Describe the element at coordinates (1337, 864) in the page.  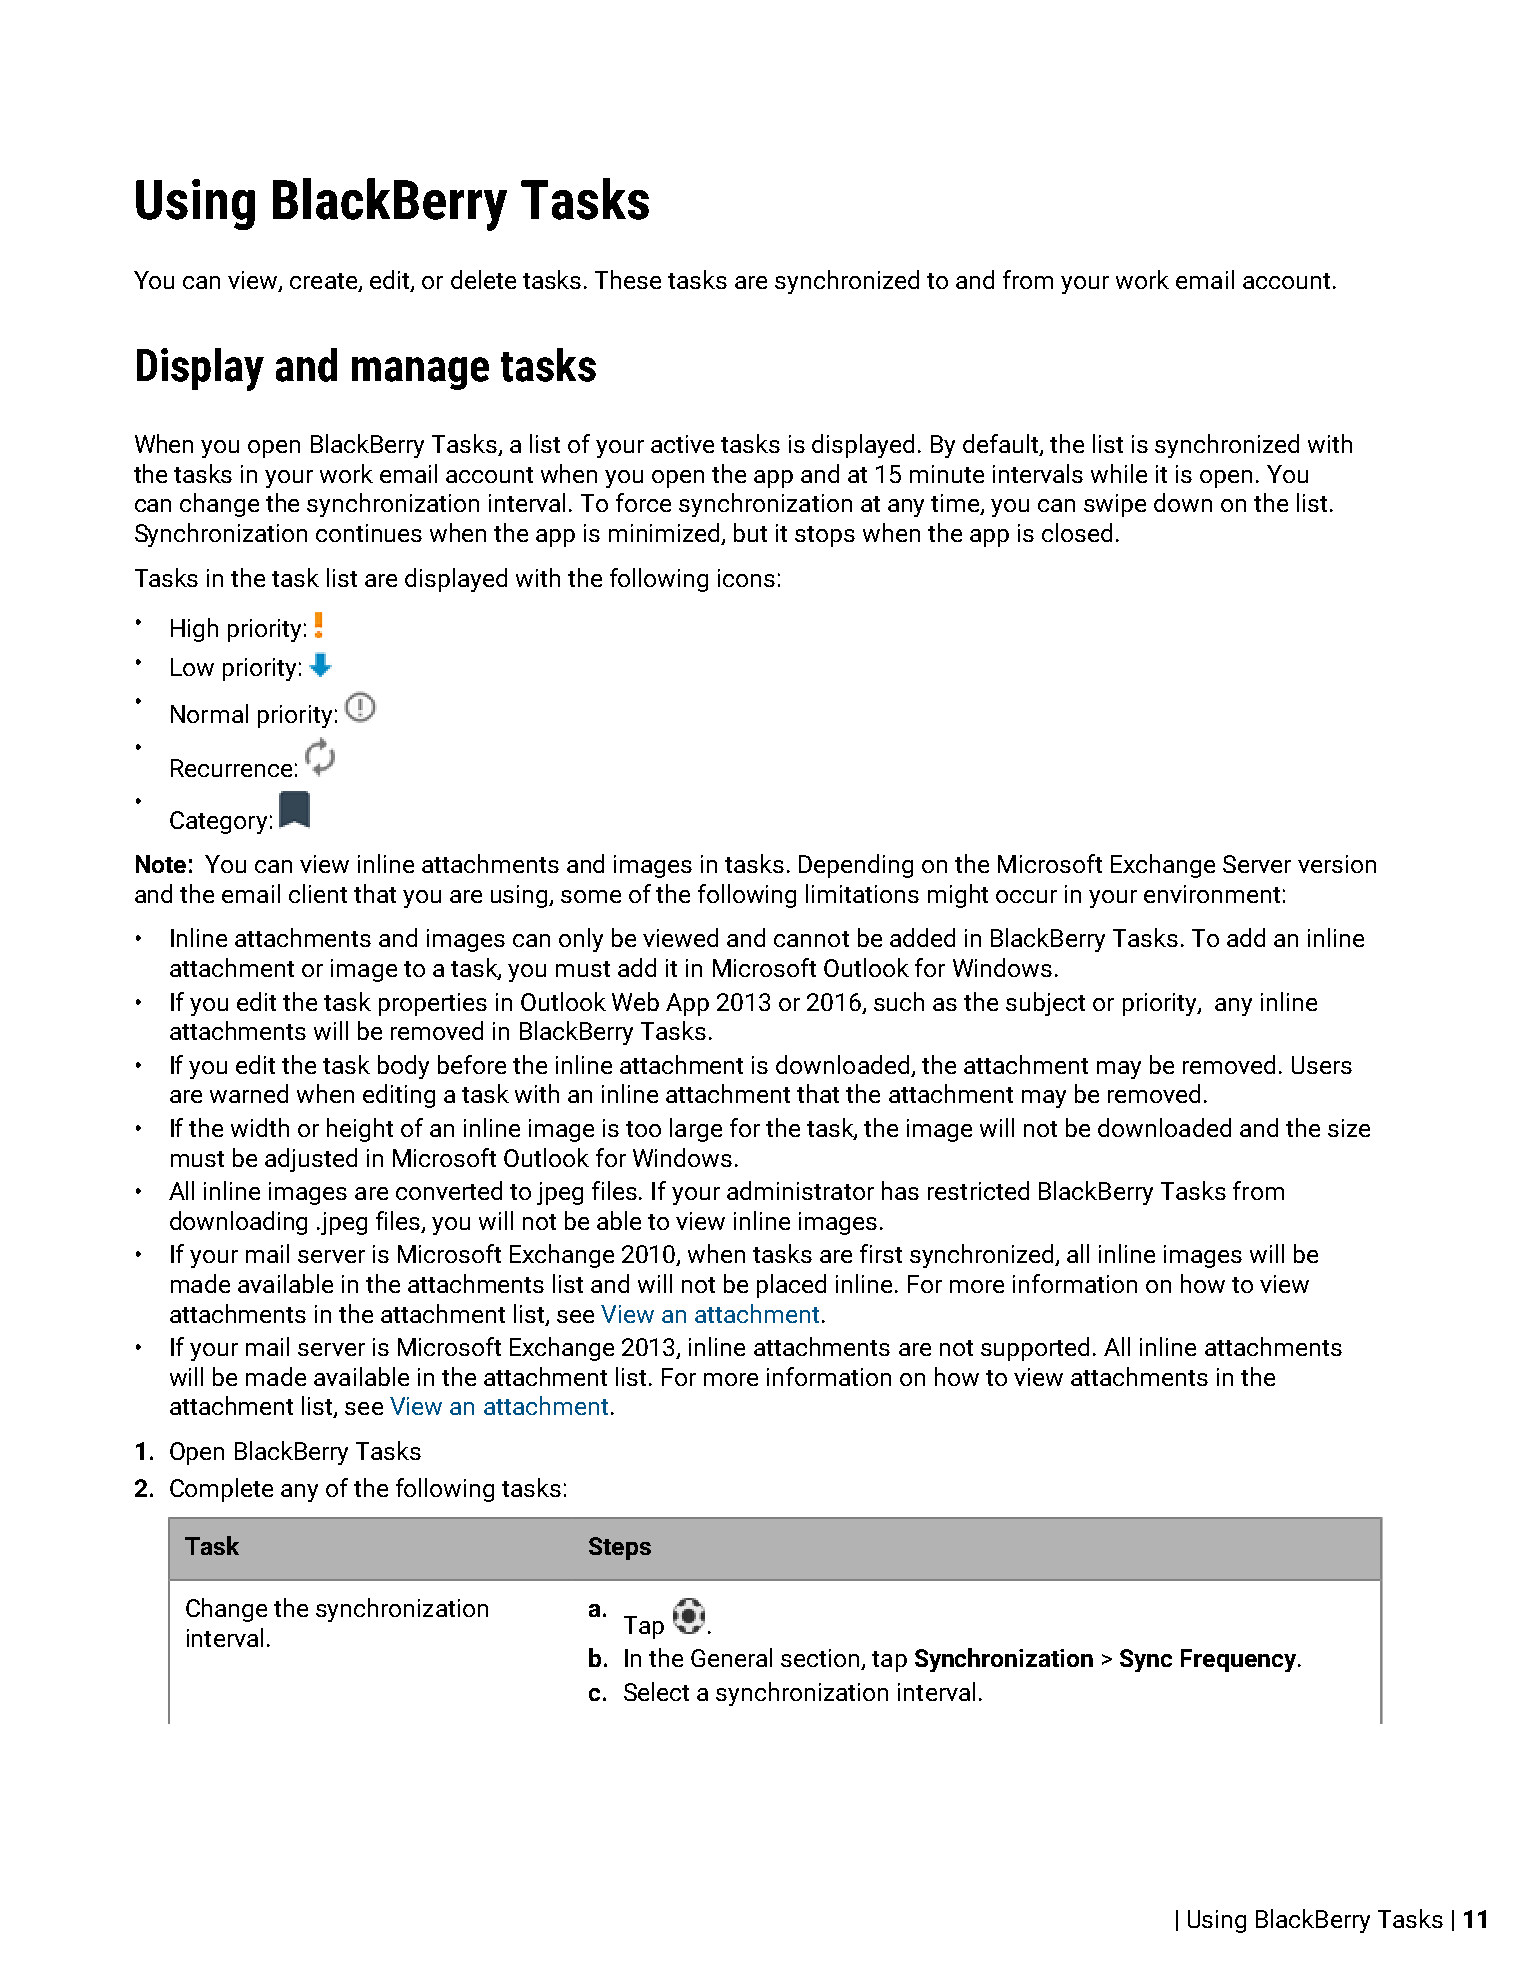
I see `version` at that location.
